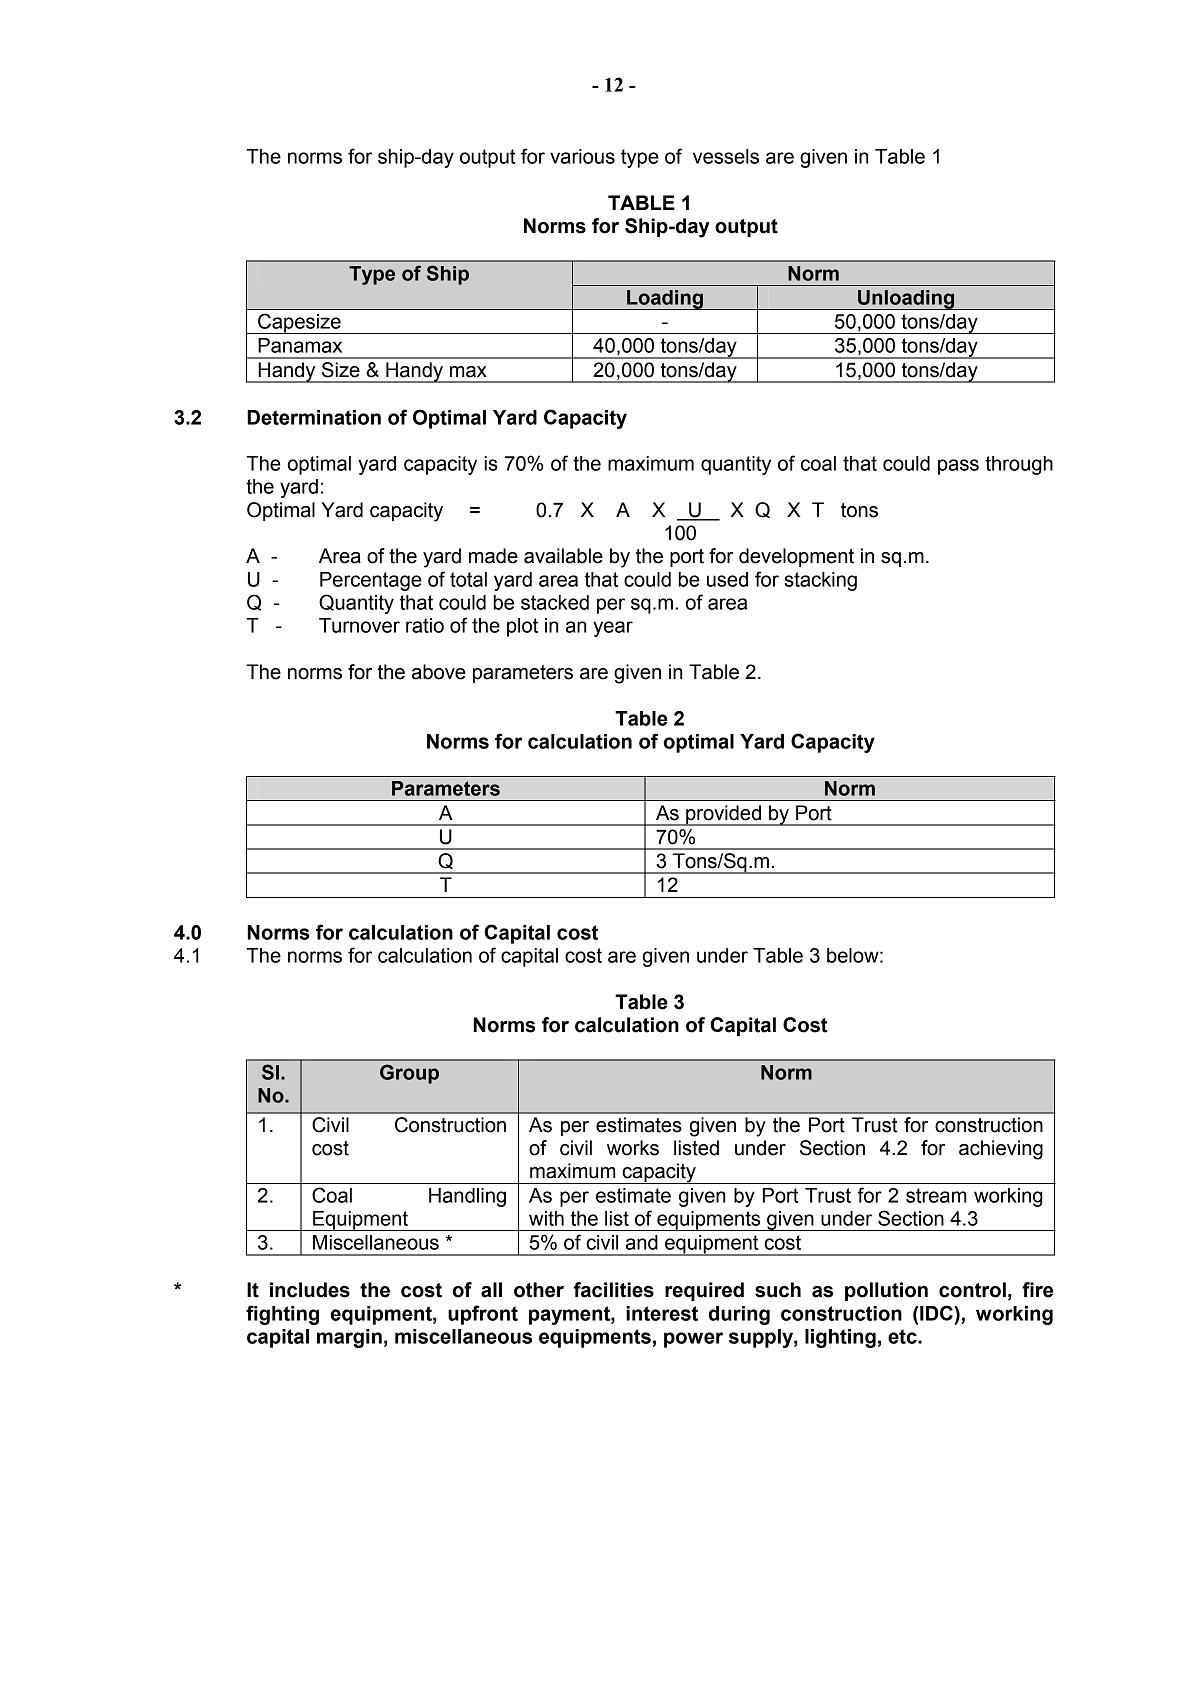  What do you see at coordinates (563, 556) in the screenshot?
I see `available` at bounding box center [563, 556].
